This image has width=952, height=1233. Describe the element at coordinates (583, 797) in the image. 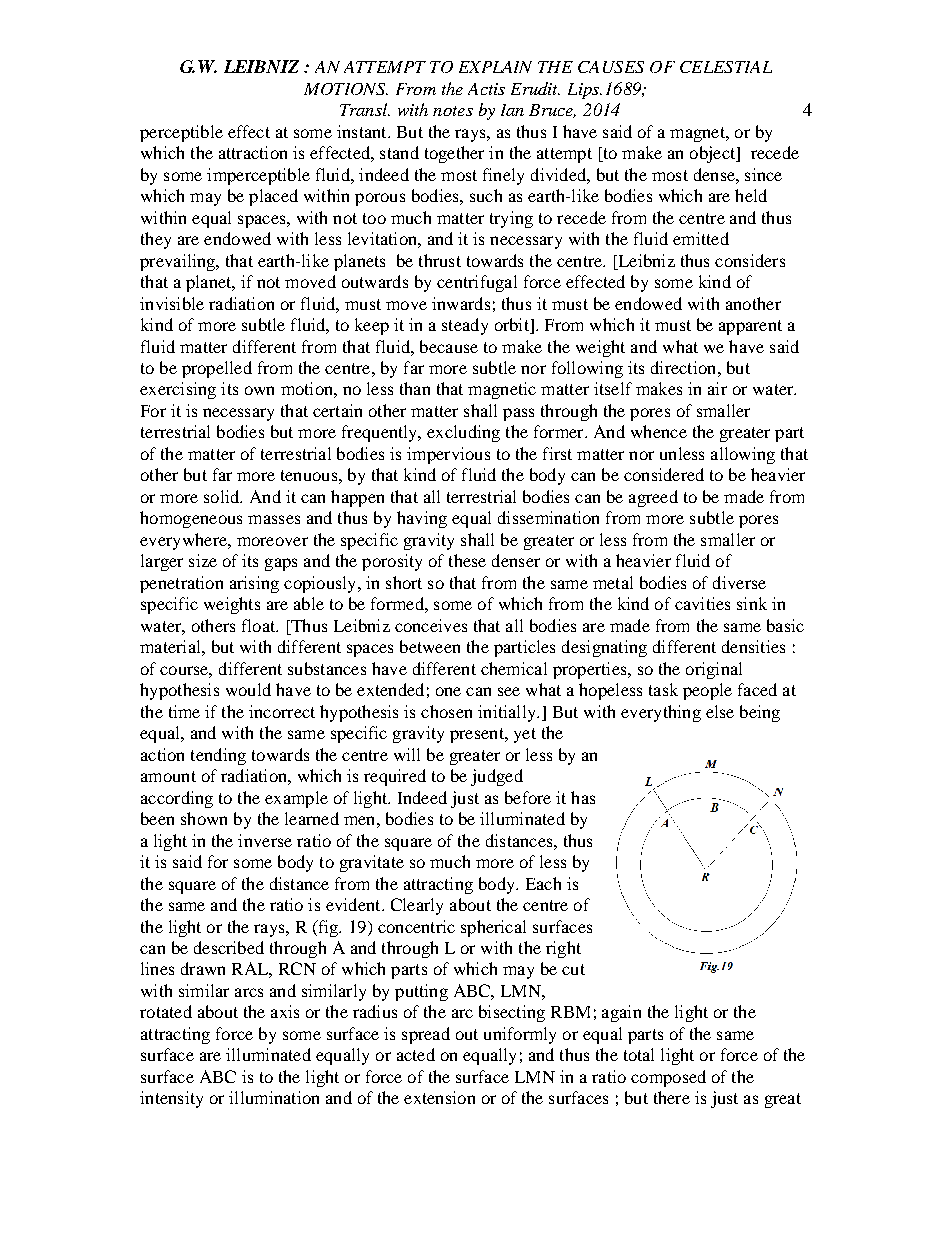

I see `has` at that location.
